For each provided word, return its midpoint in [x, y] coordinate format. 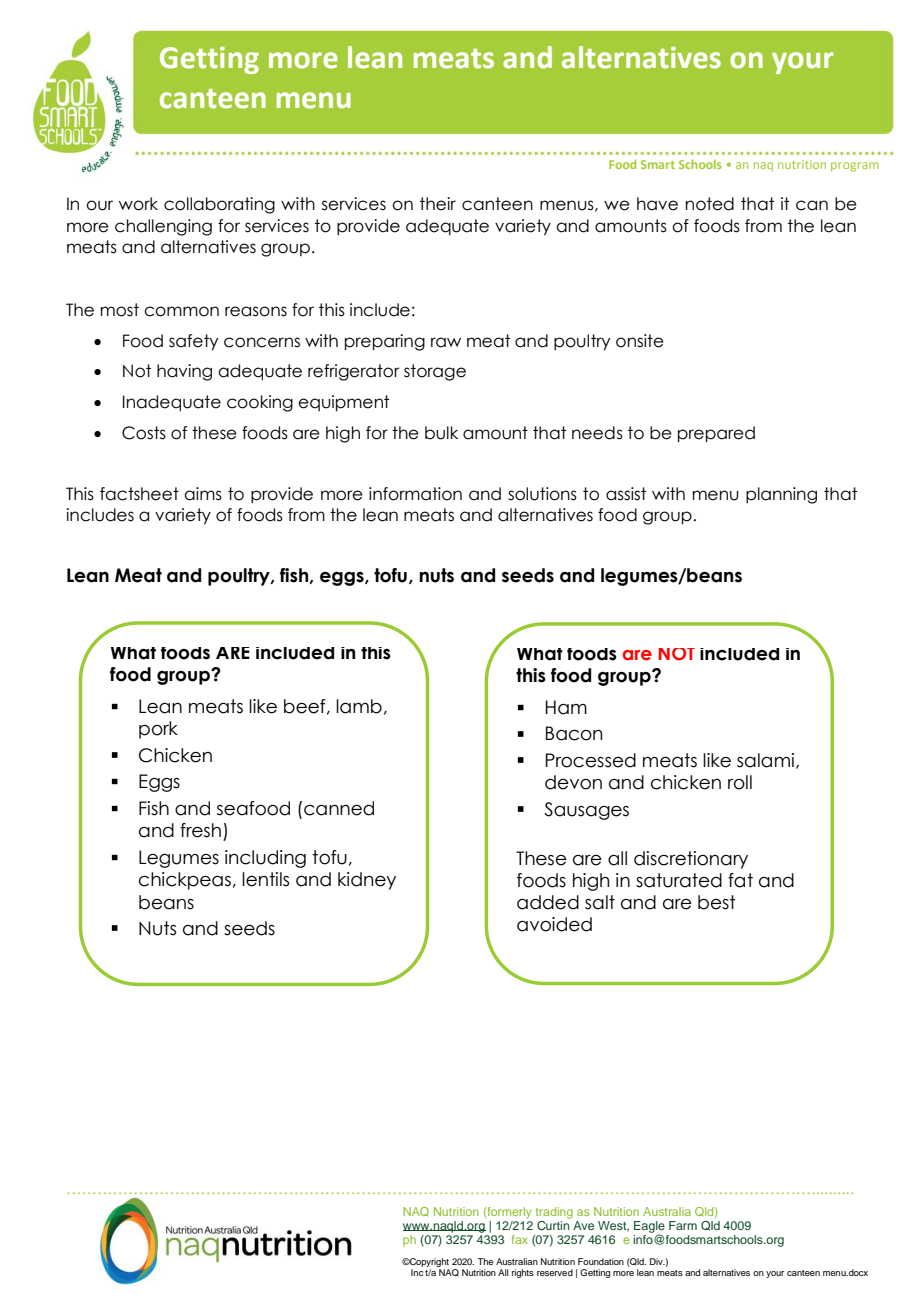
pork [158, 730]
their [438, 204]
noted [710, 204]
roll [740, 782]
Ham [566, 707]
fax [520, 1239]
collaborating [219, 205]
